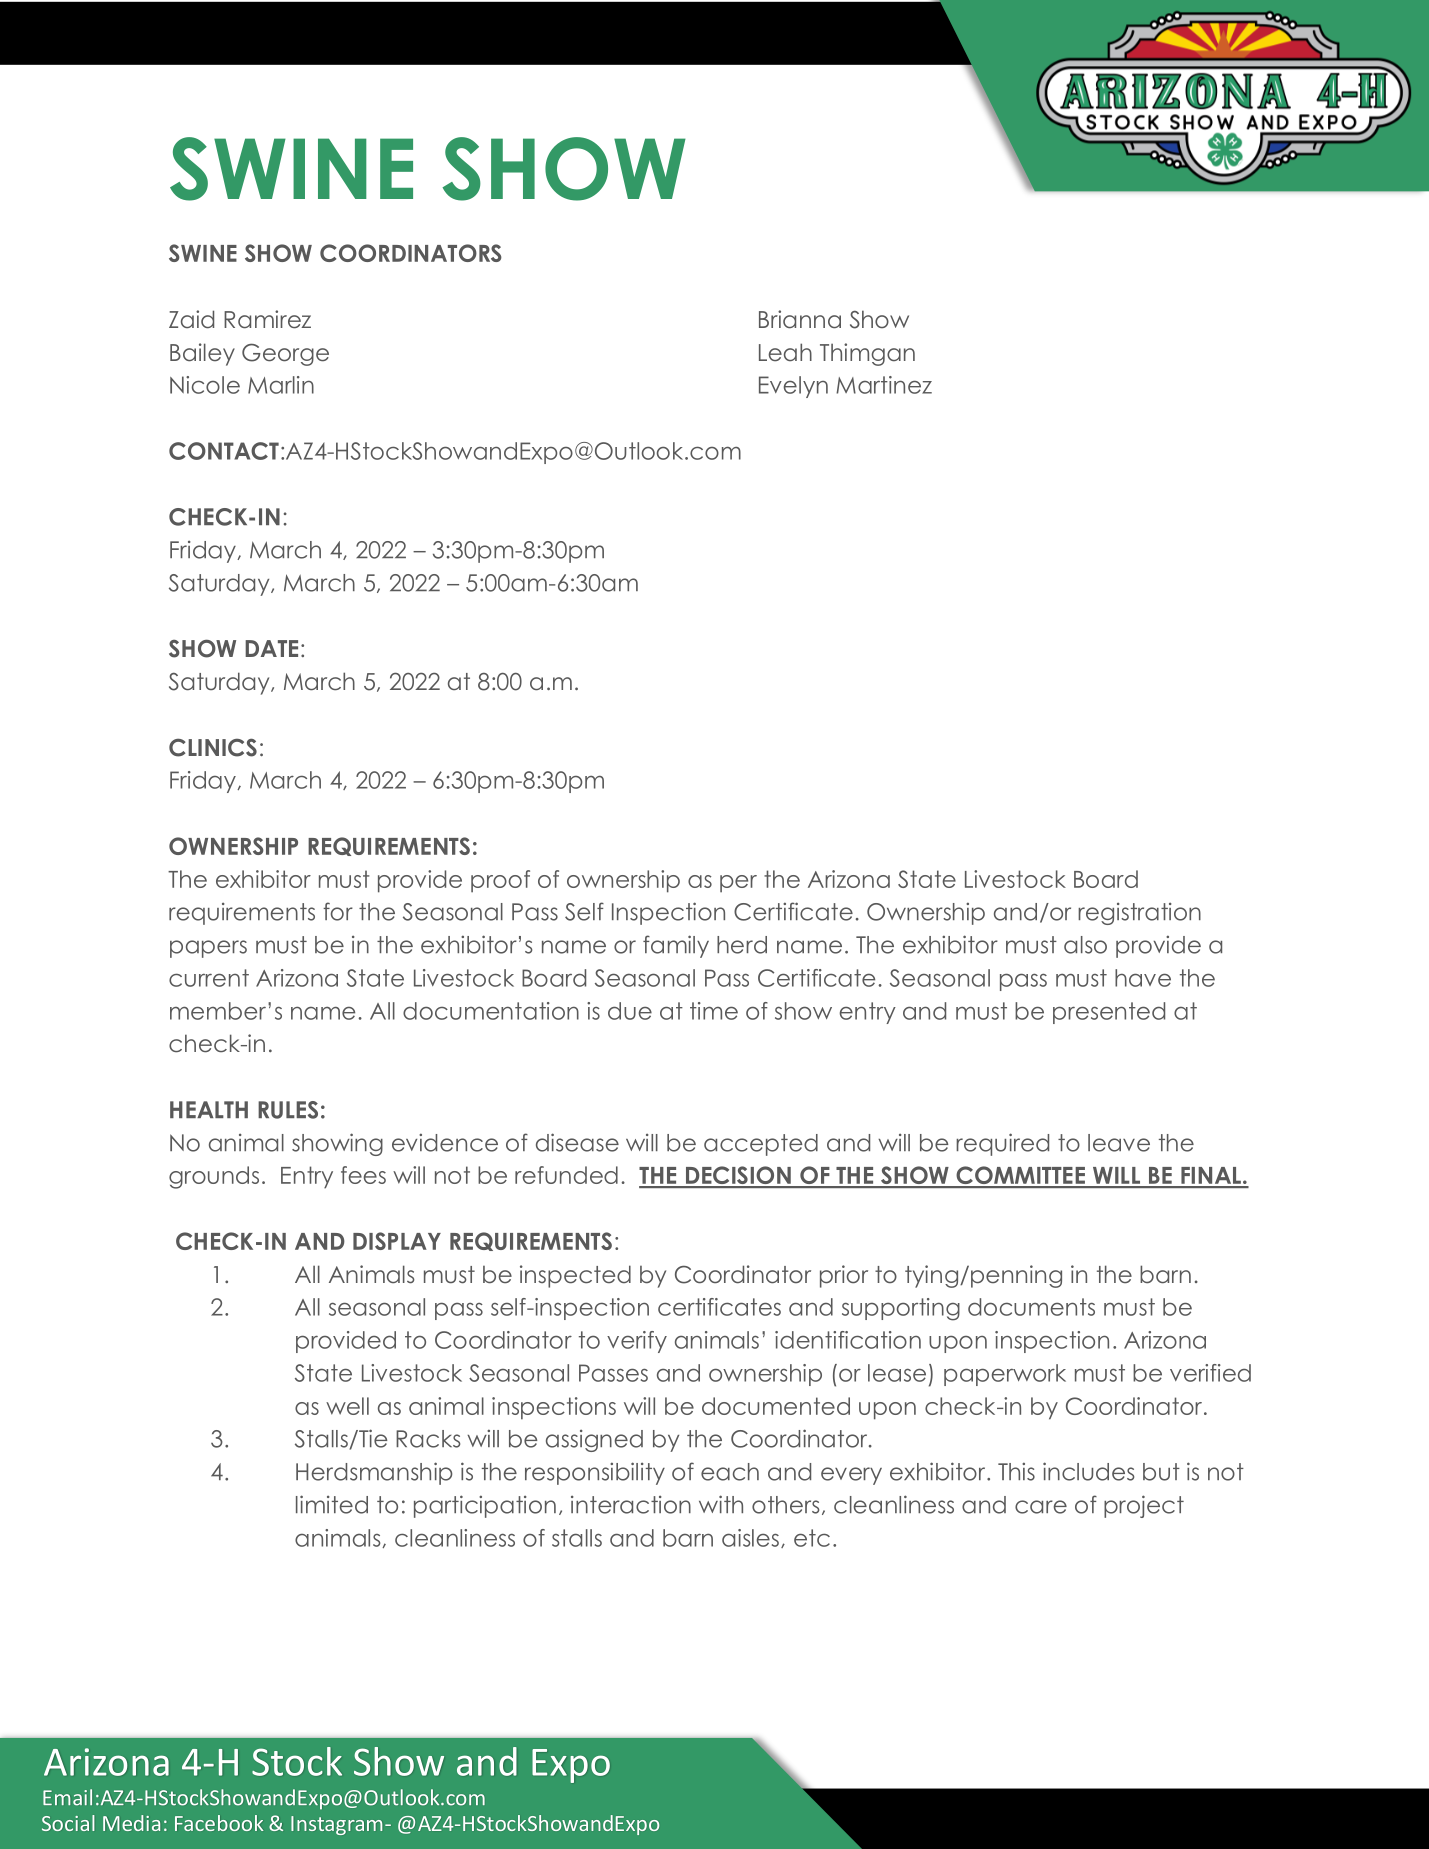  I want to click on aisles, so click(750, 1538).
